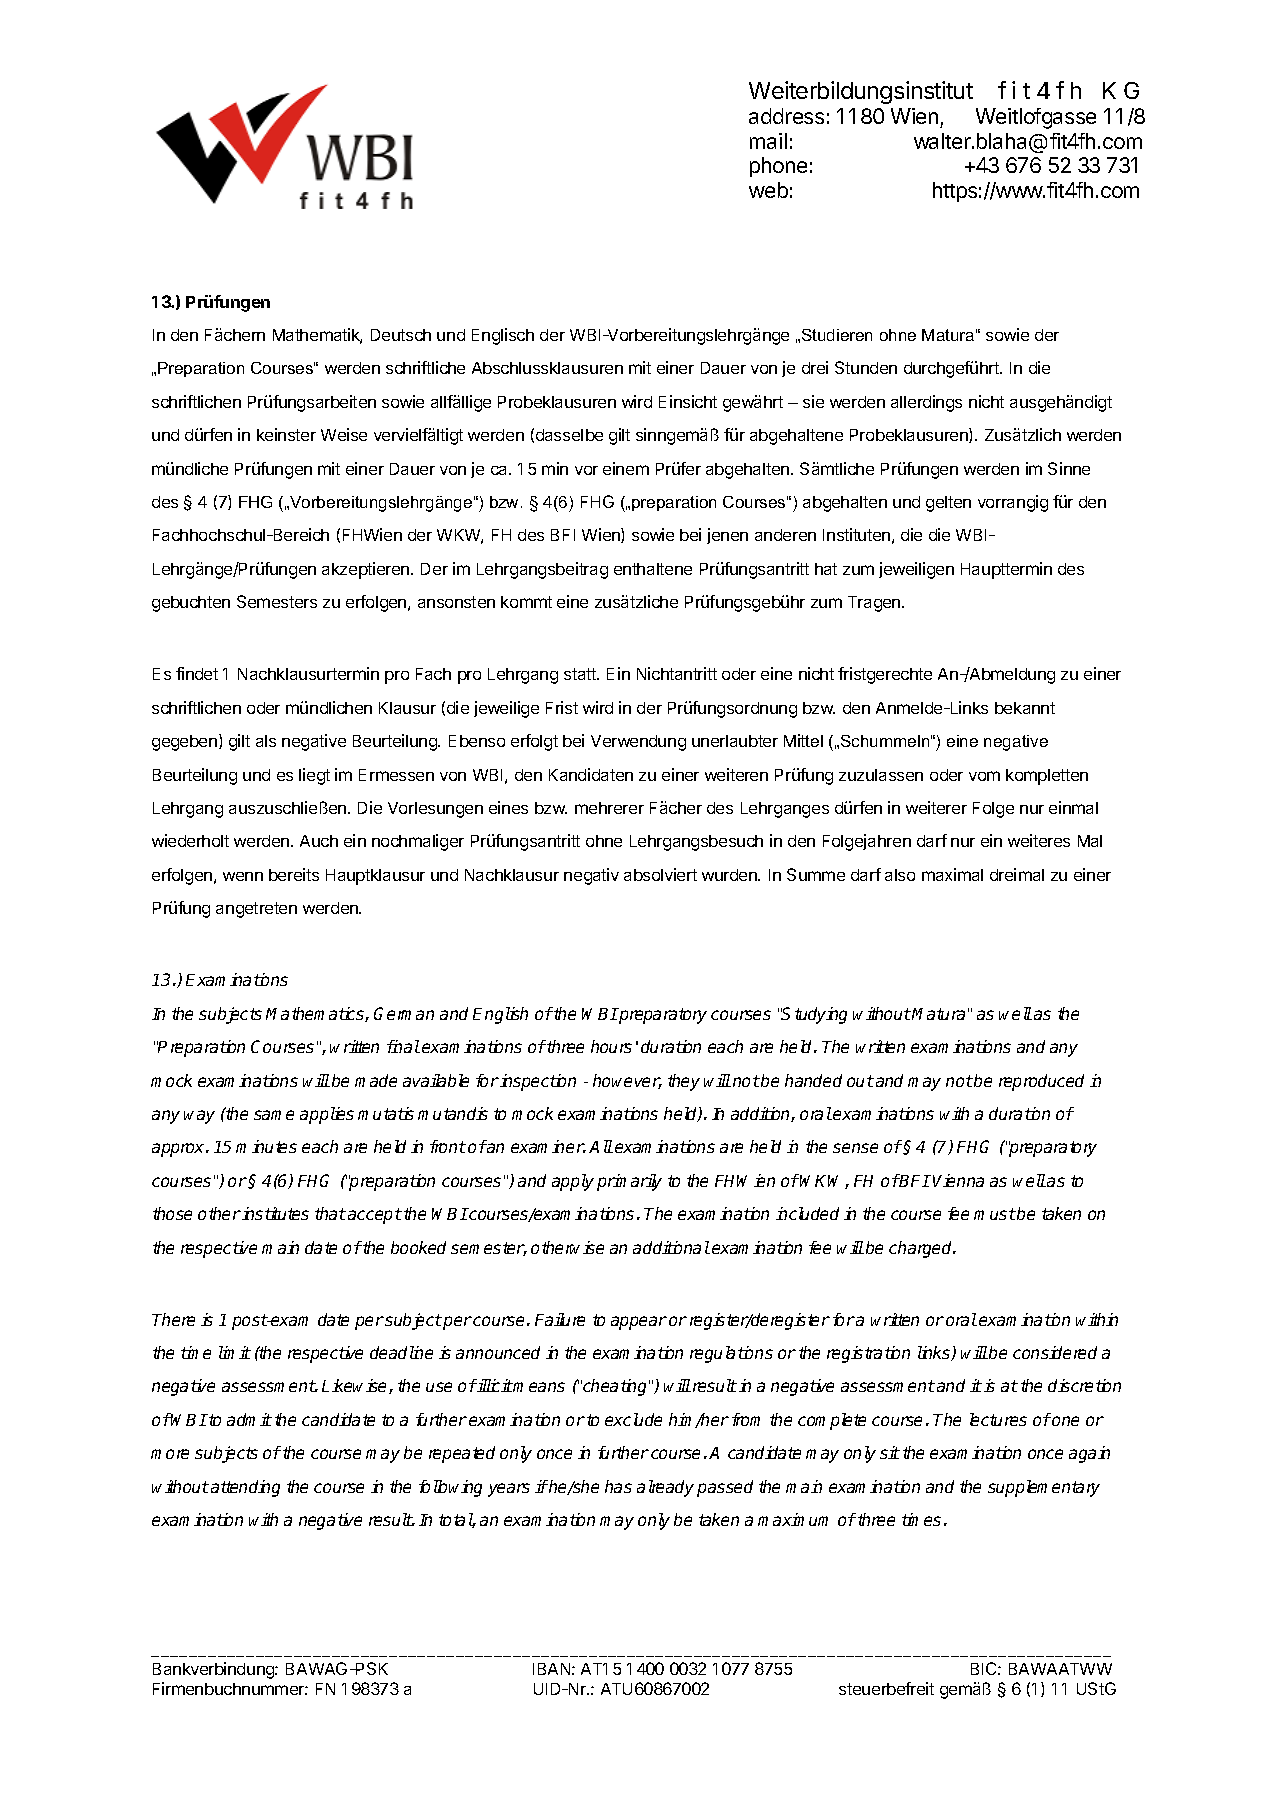  What do you see at coordinates (633, 1419) in the screenshot?
I see `exclude` at bounding box center [633, 1419].
